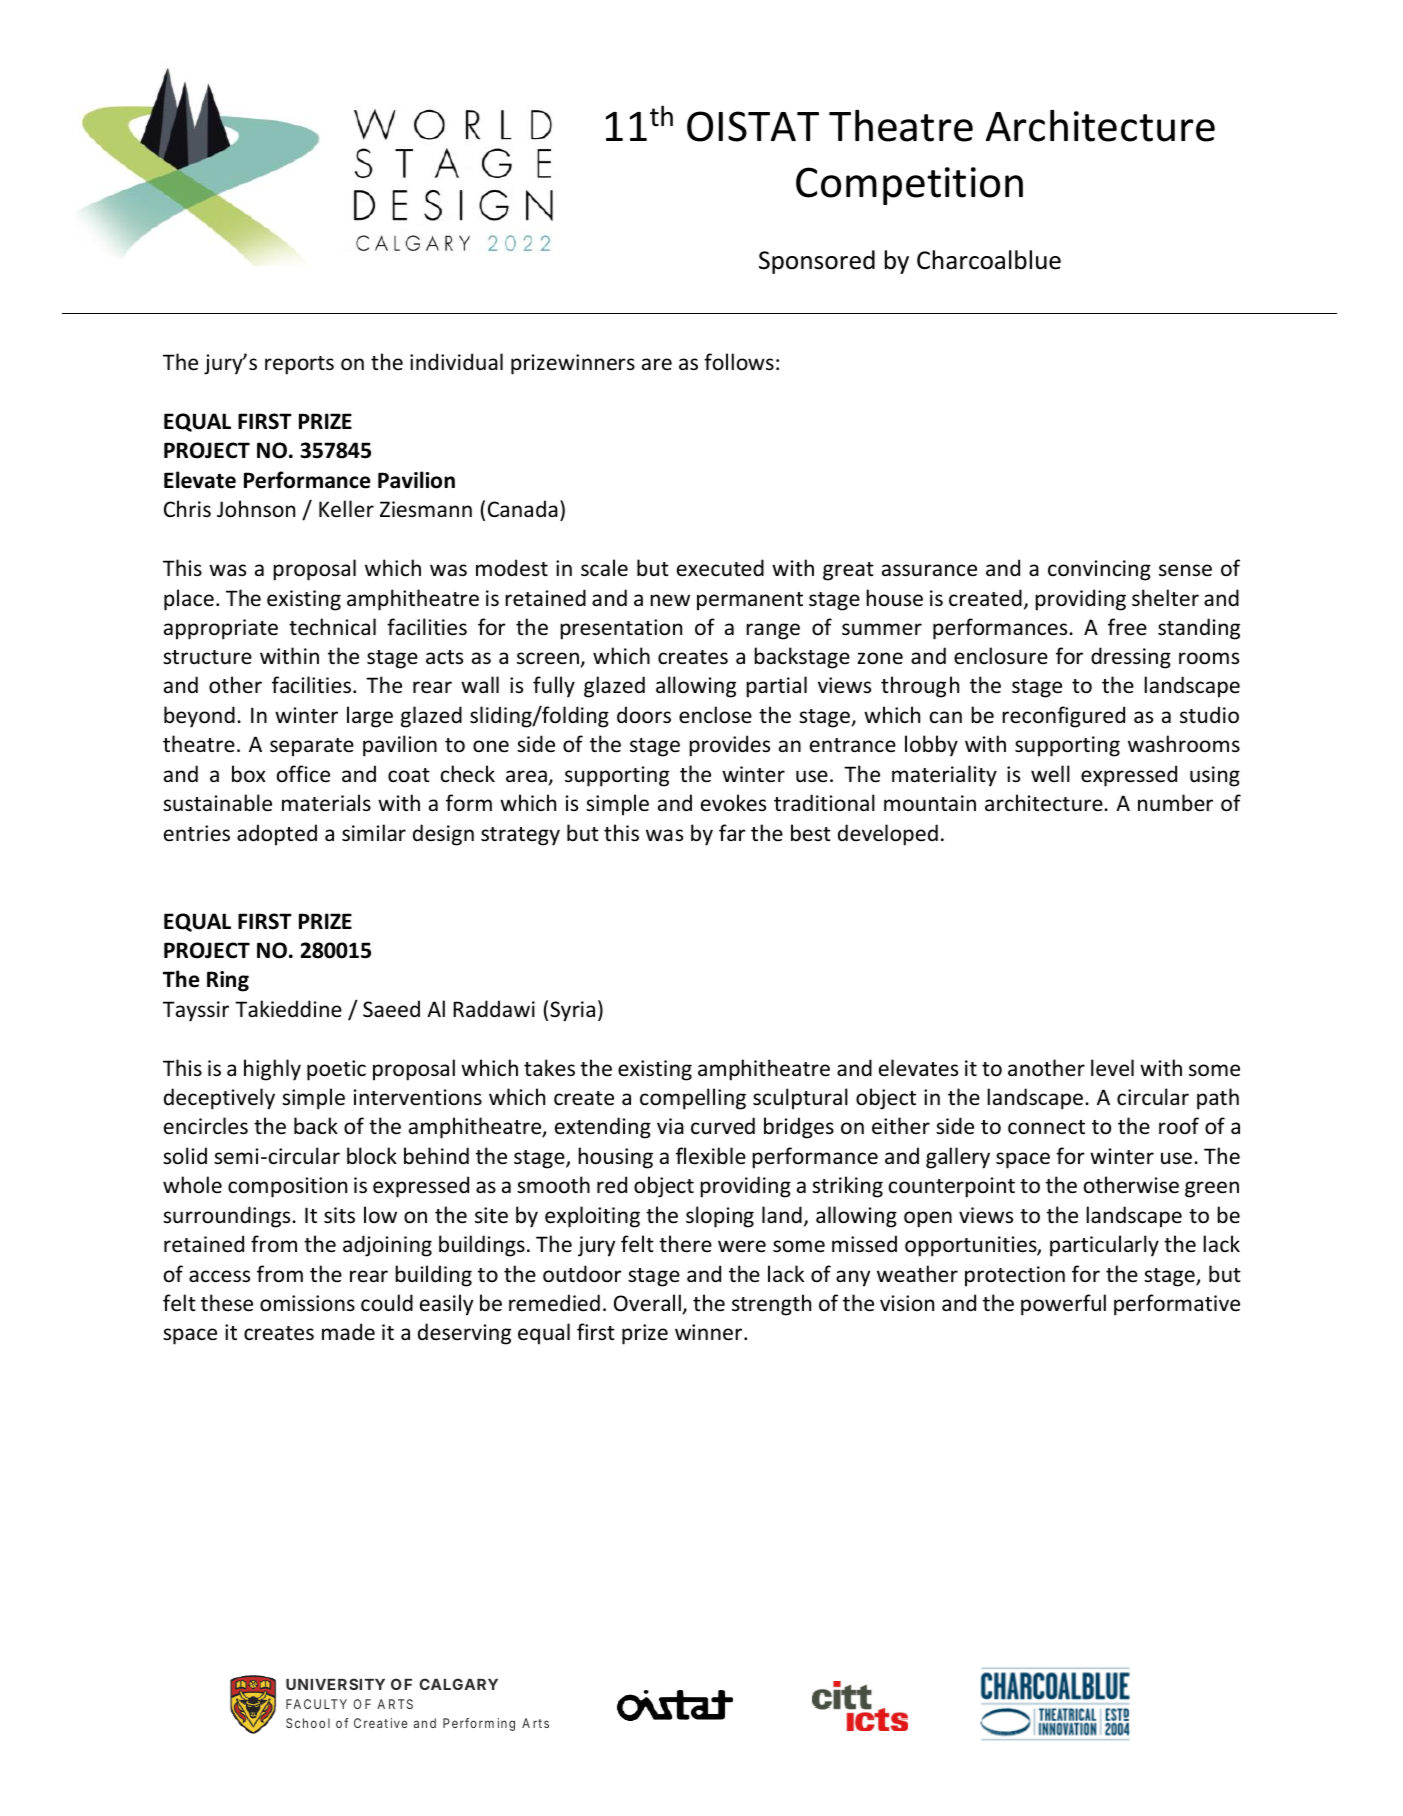 The image size is (1403, 1816). Describe the element at coordinates (1099, 570) in the screenshot. I see `convincing` at that location.
